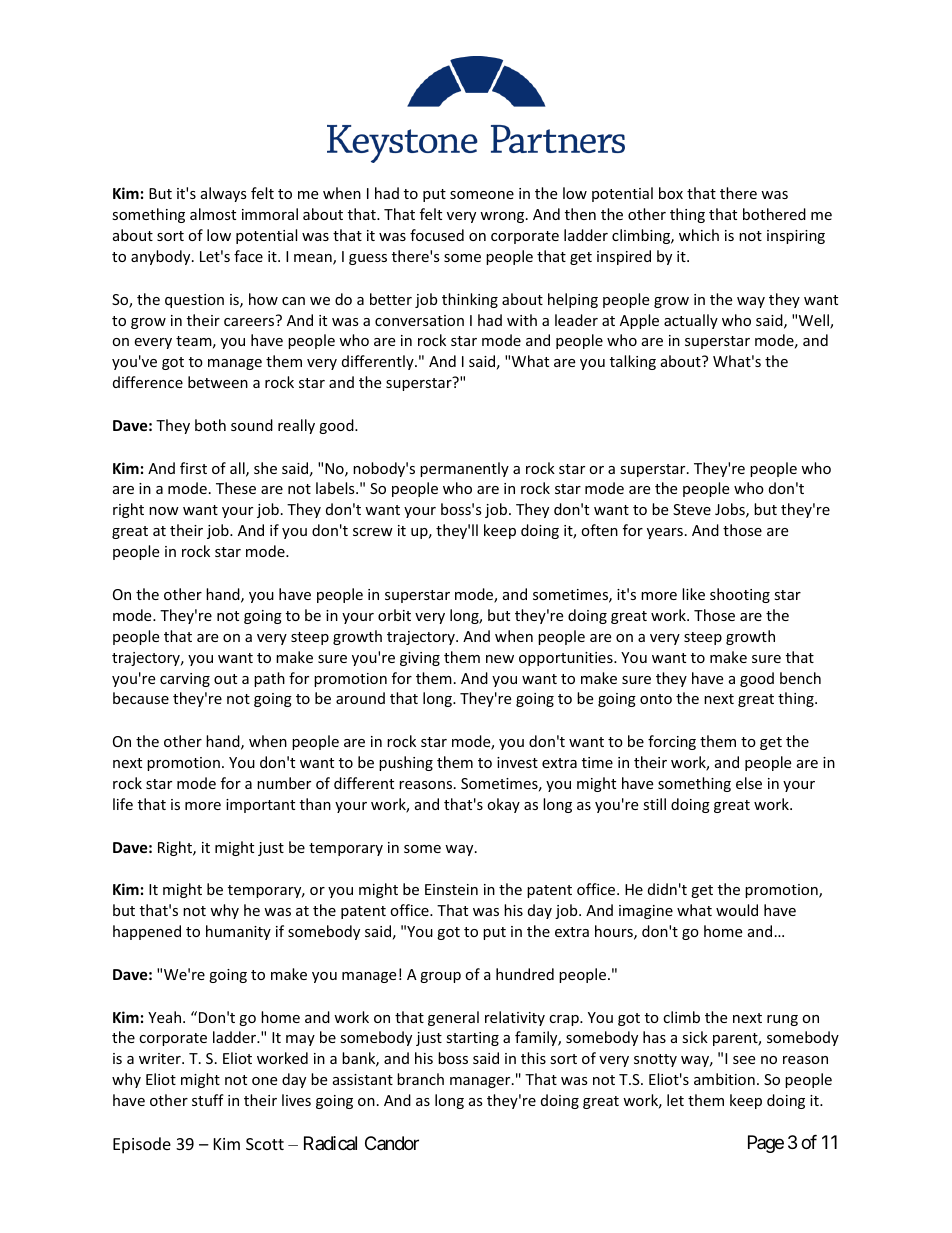 This screenshot has width=952, height=1233. What do you see at coordinates (503, 217) in the screenshot?
I see `wrong` at bounding box center [503, 217].
